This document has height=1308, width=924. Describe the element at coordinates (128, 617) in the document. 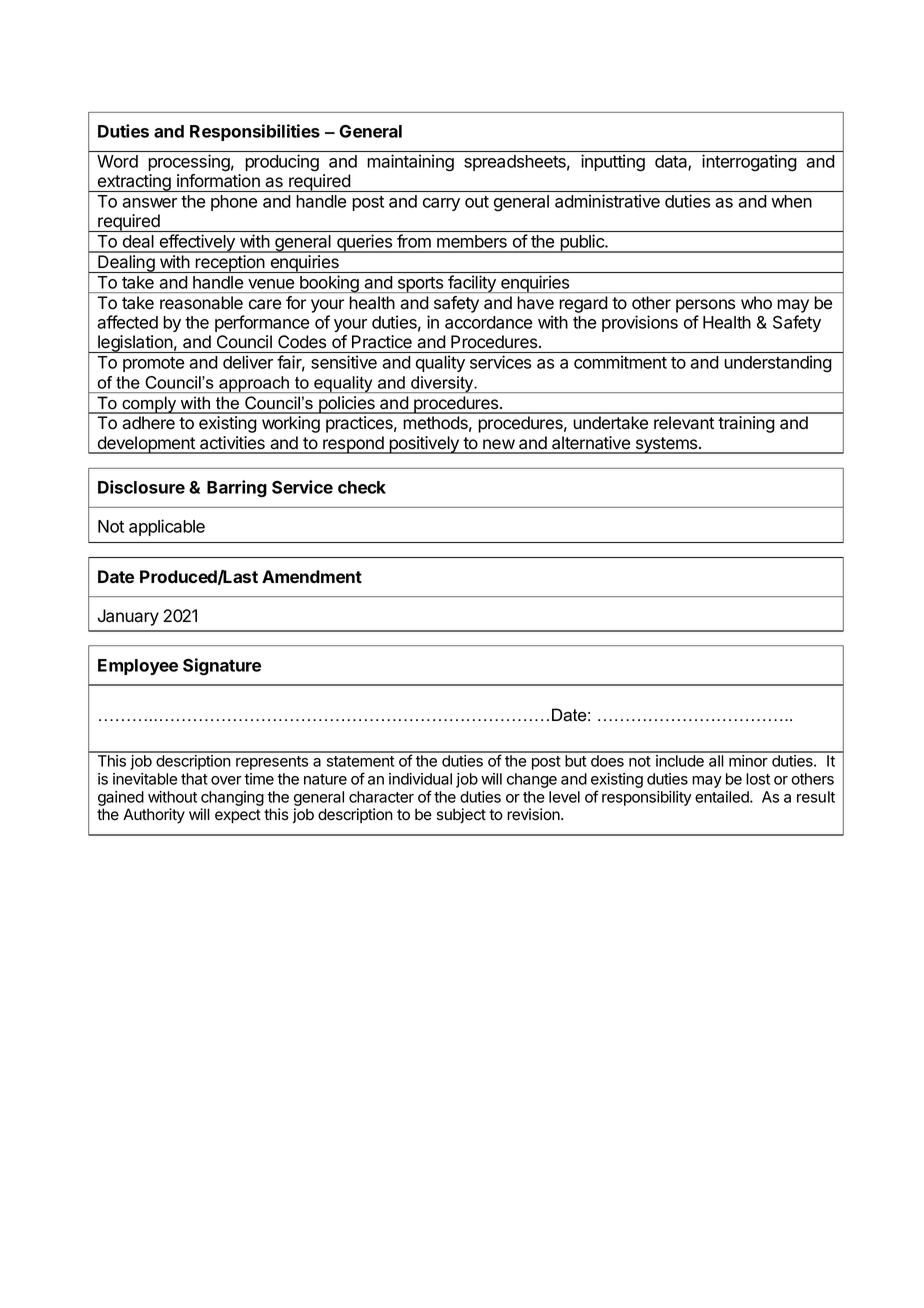

I see `January` at that location.
